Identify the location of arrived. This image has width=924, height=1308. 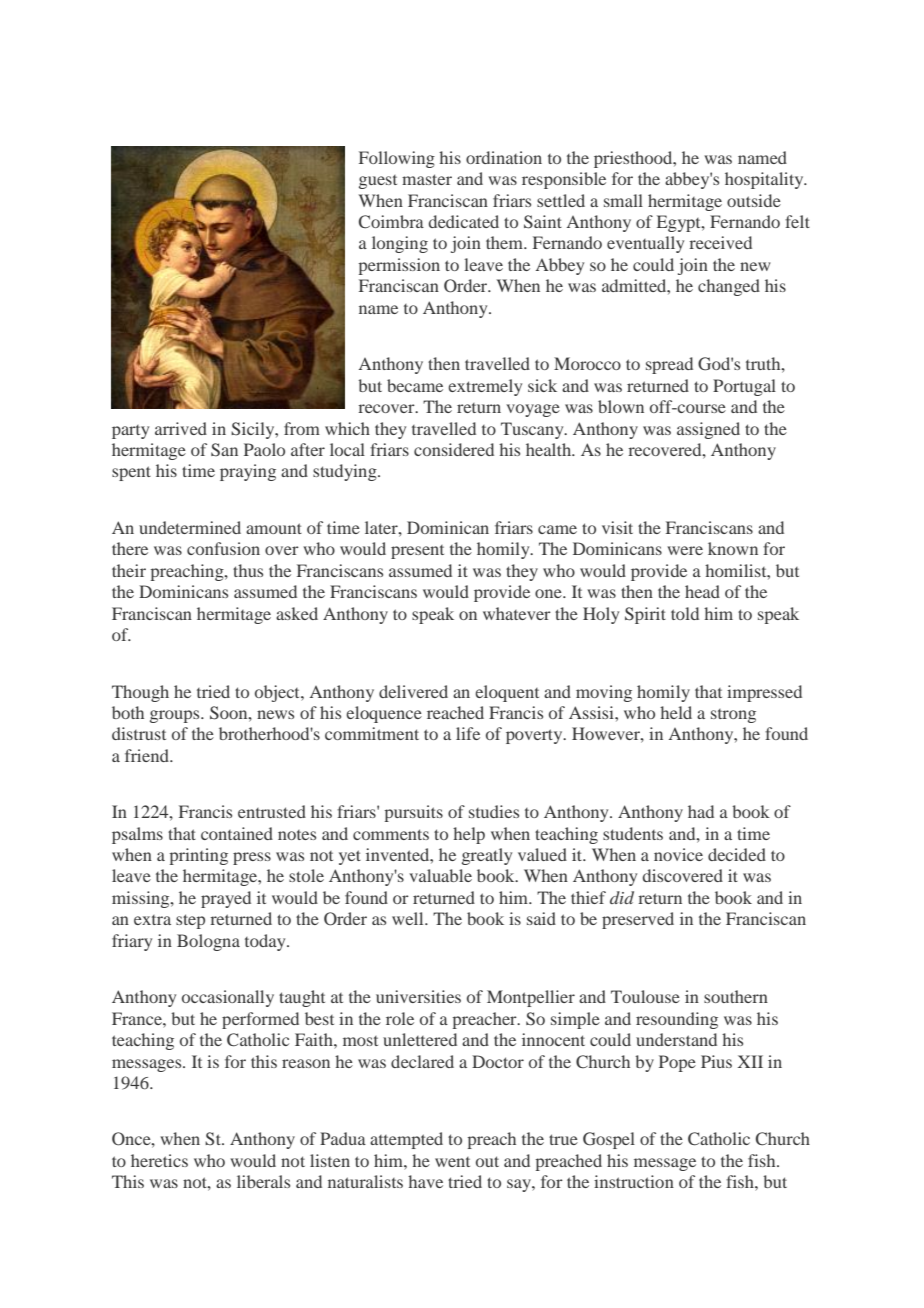
(181, 428).
